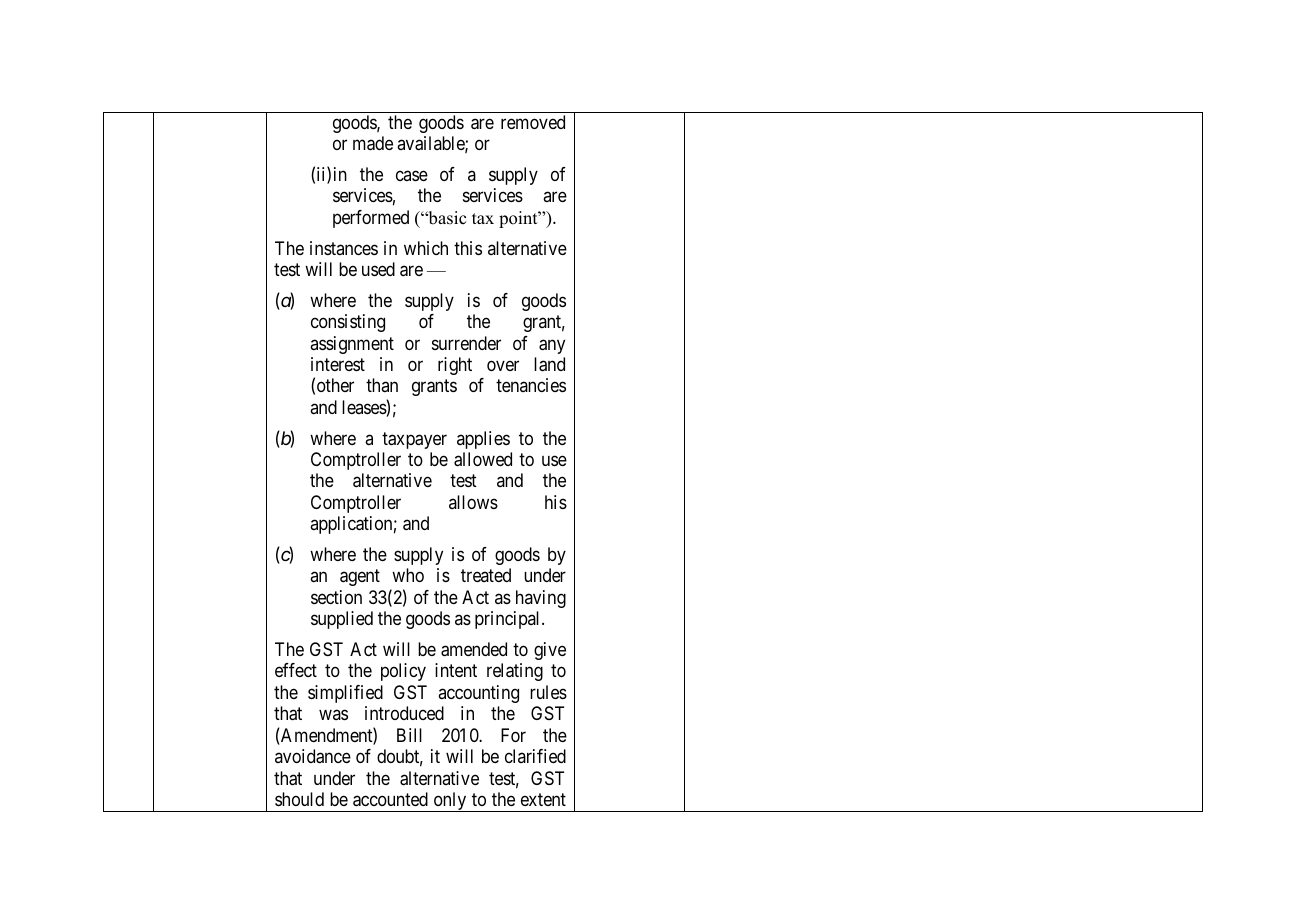  What do you see at coordinates (483, 459) in the screenshot?
I see `allowed` at bounding box center [483, 459].
